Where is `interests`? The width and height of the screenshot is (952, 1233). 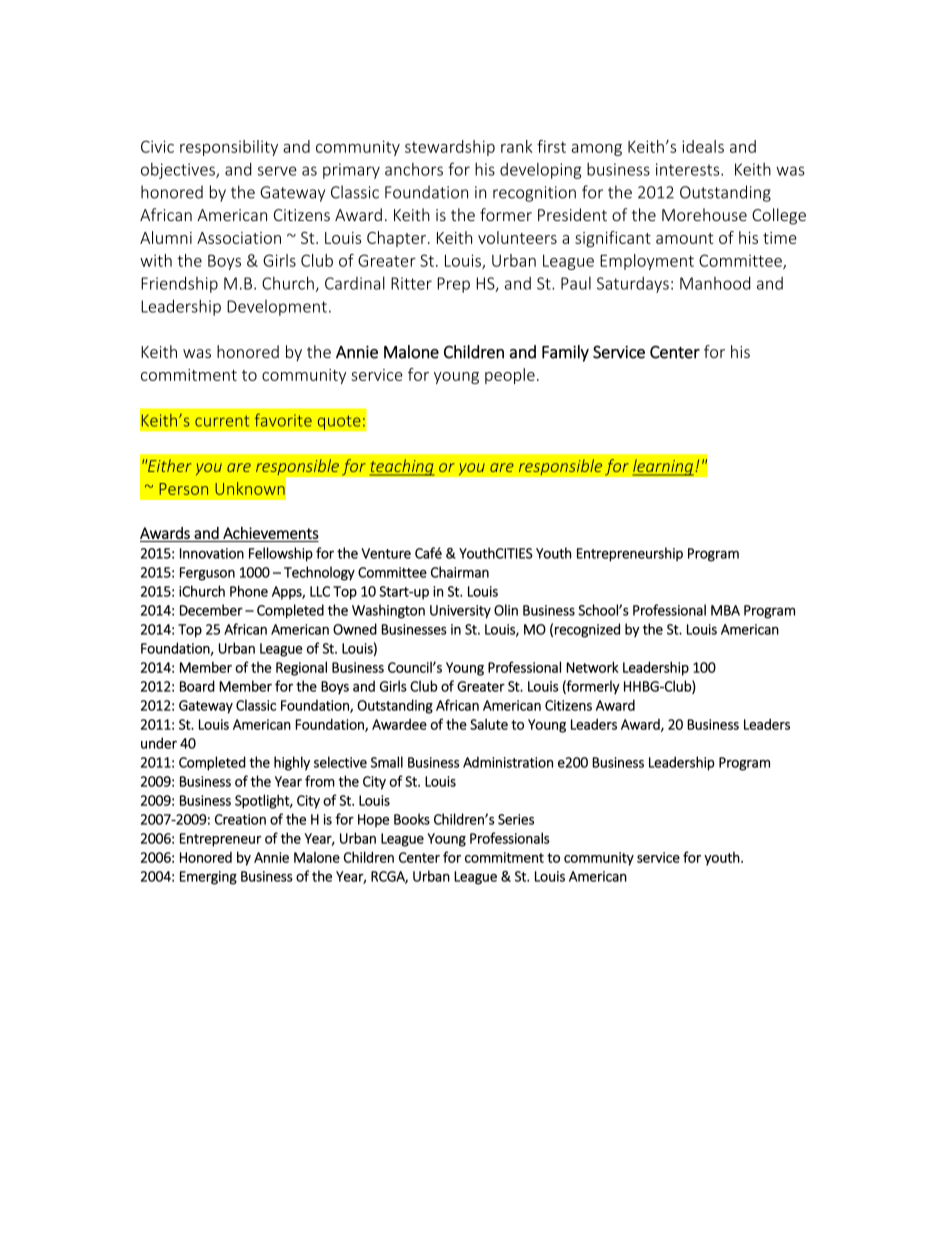 interests is located at coordinates (689, 169).
